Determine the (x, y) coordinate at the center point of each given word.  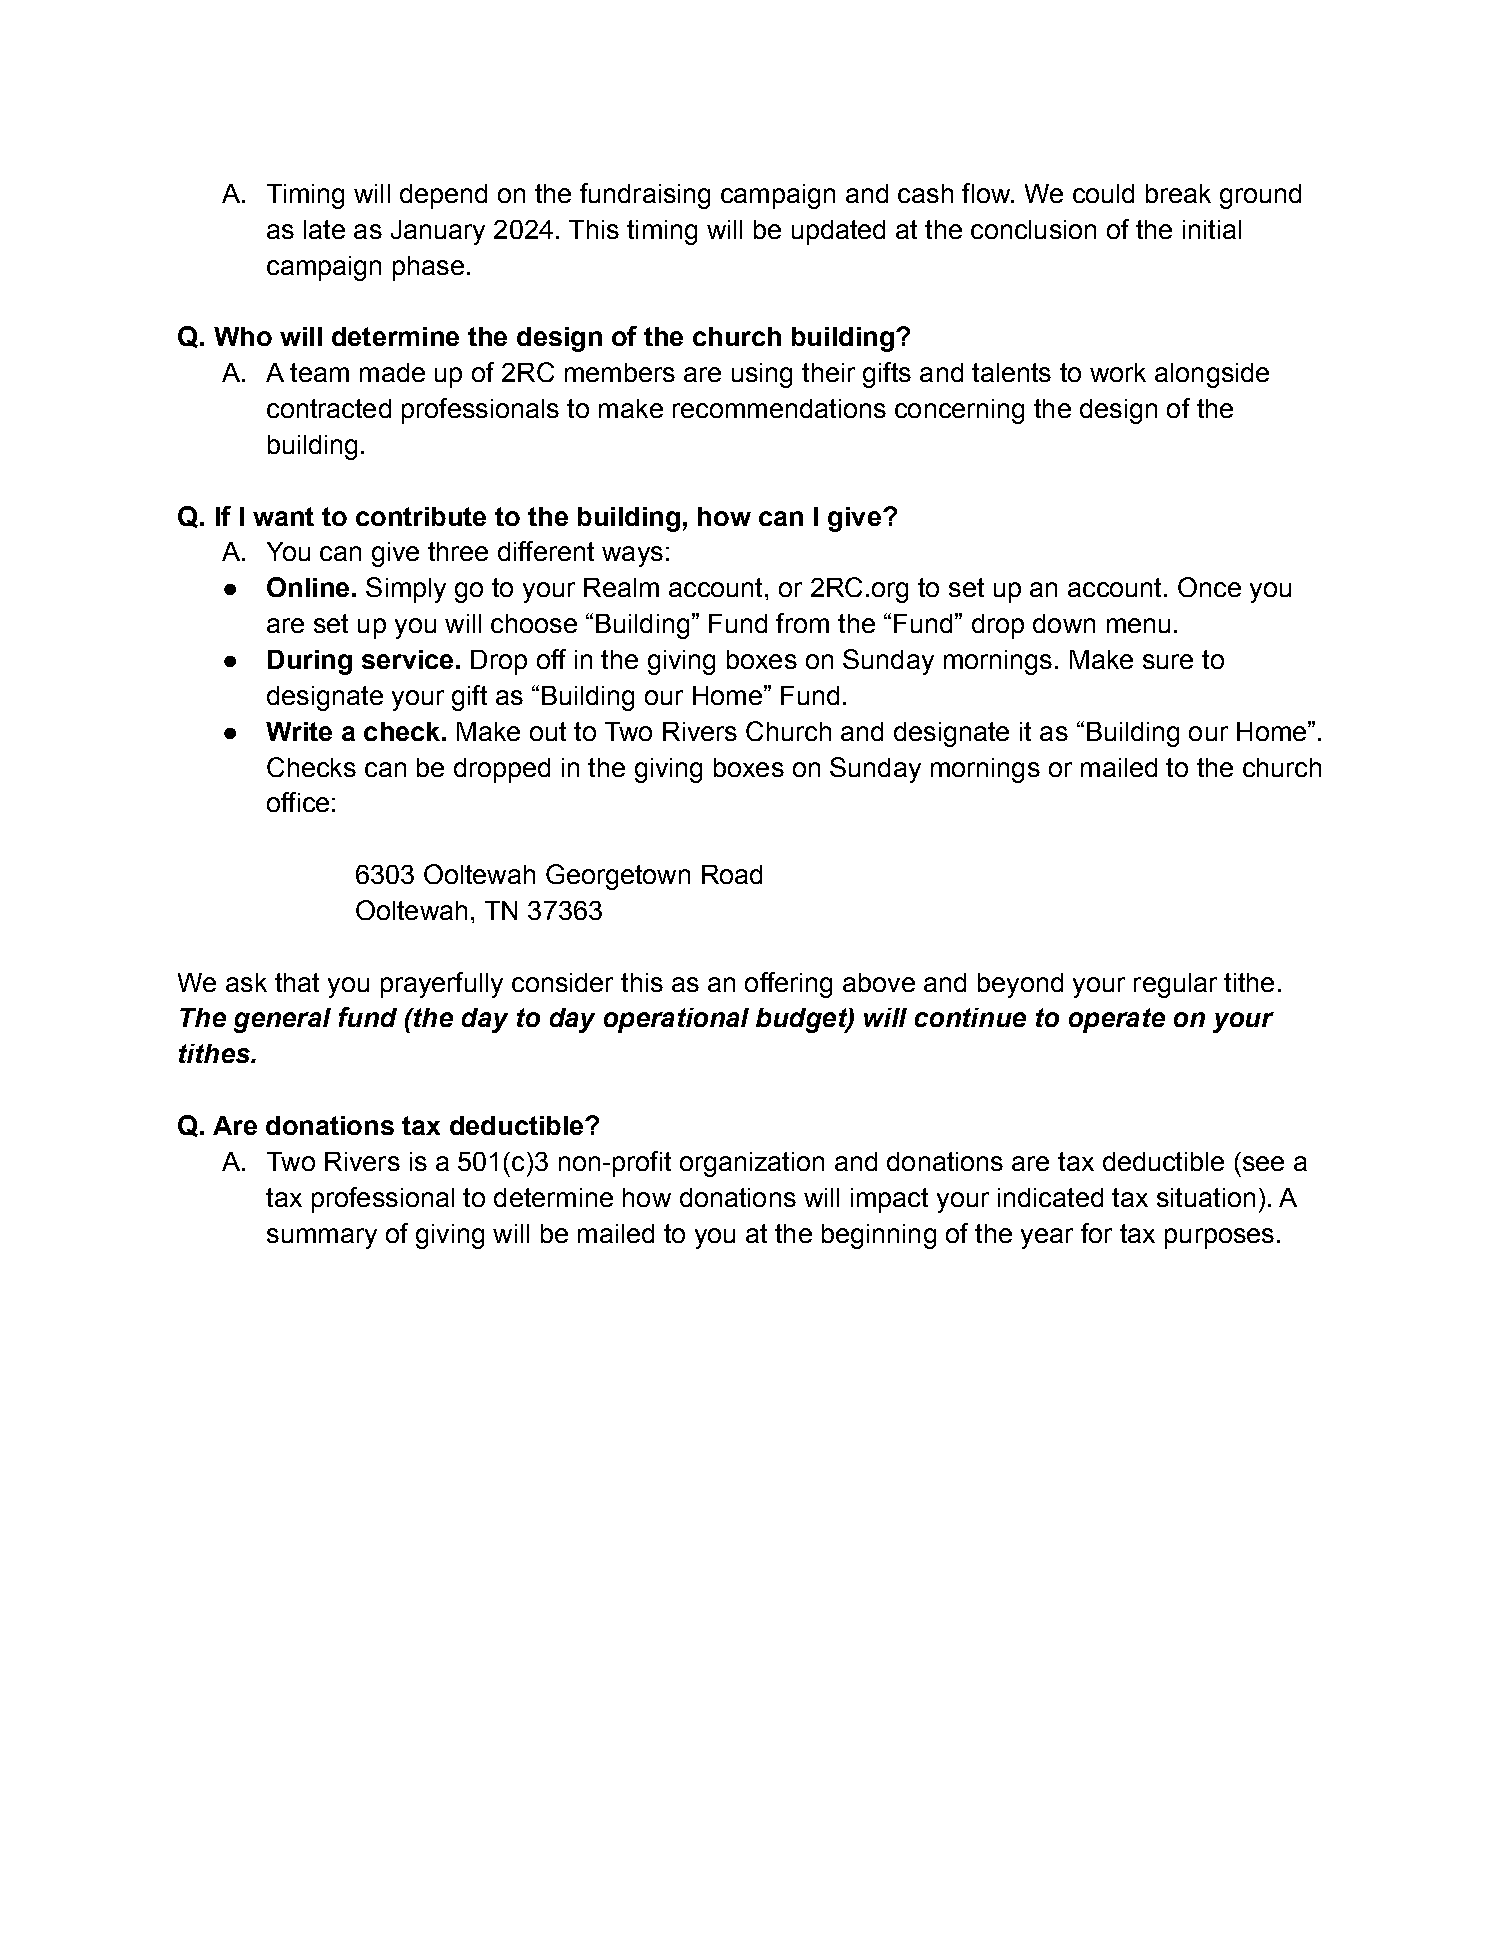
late (324, 229)
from (802, 623)
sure (1168, 661)
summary (322, 1238)
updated (838, 232)
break (1178, 193)
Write (299, 731)
